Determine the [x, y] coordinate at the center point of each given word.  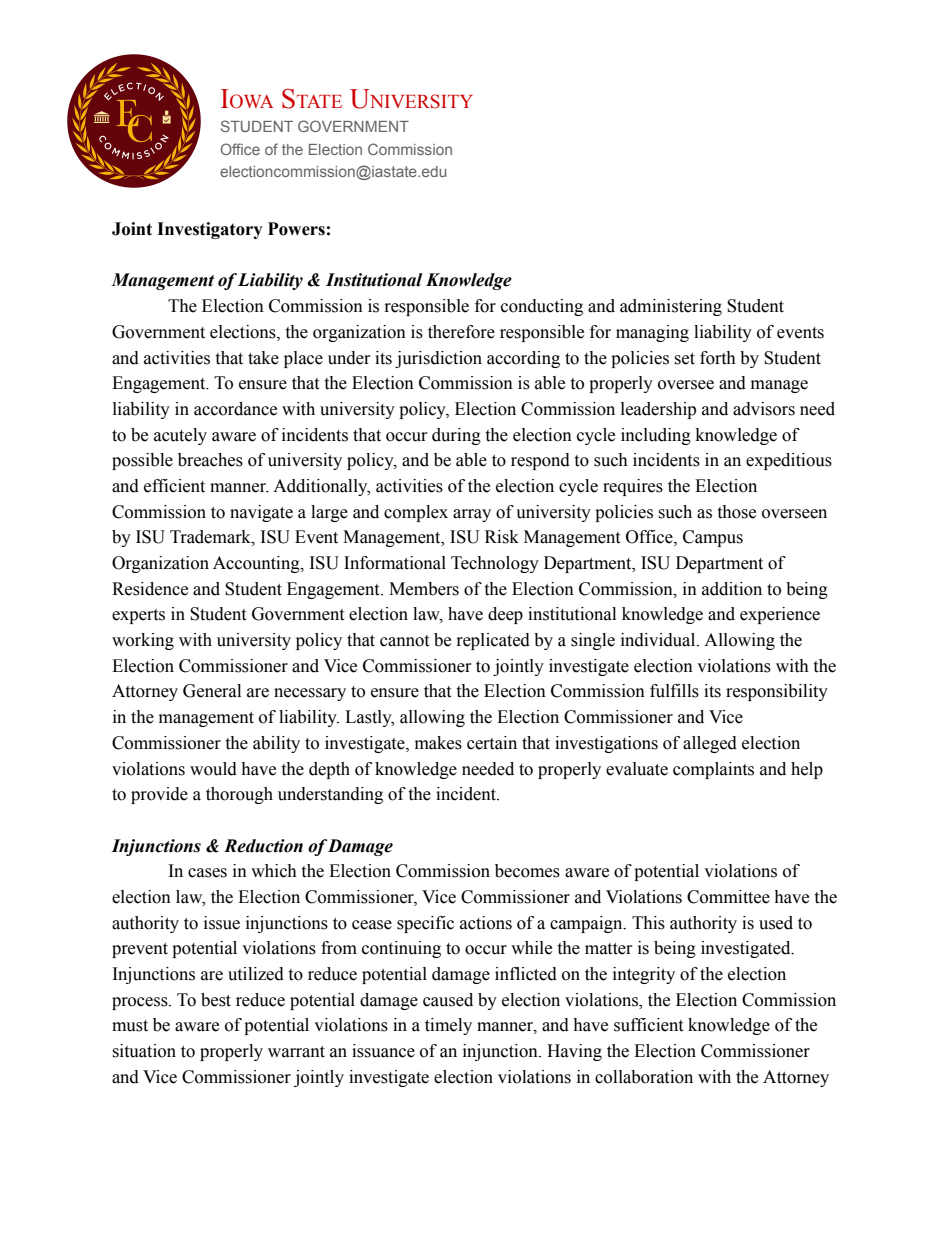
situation [144, 1051]
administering [671, 307]
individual [659, 640]
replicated [493, 641]
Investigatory [210, 230]
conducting [542, 307]
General [212, 691]
